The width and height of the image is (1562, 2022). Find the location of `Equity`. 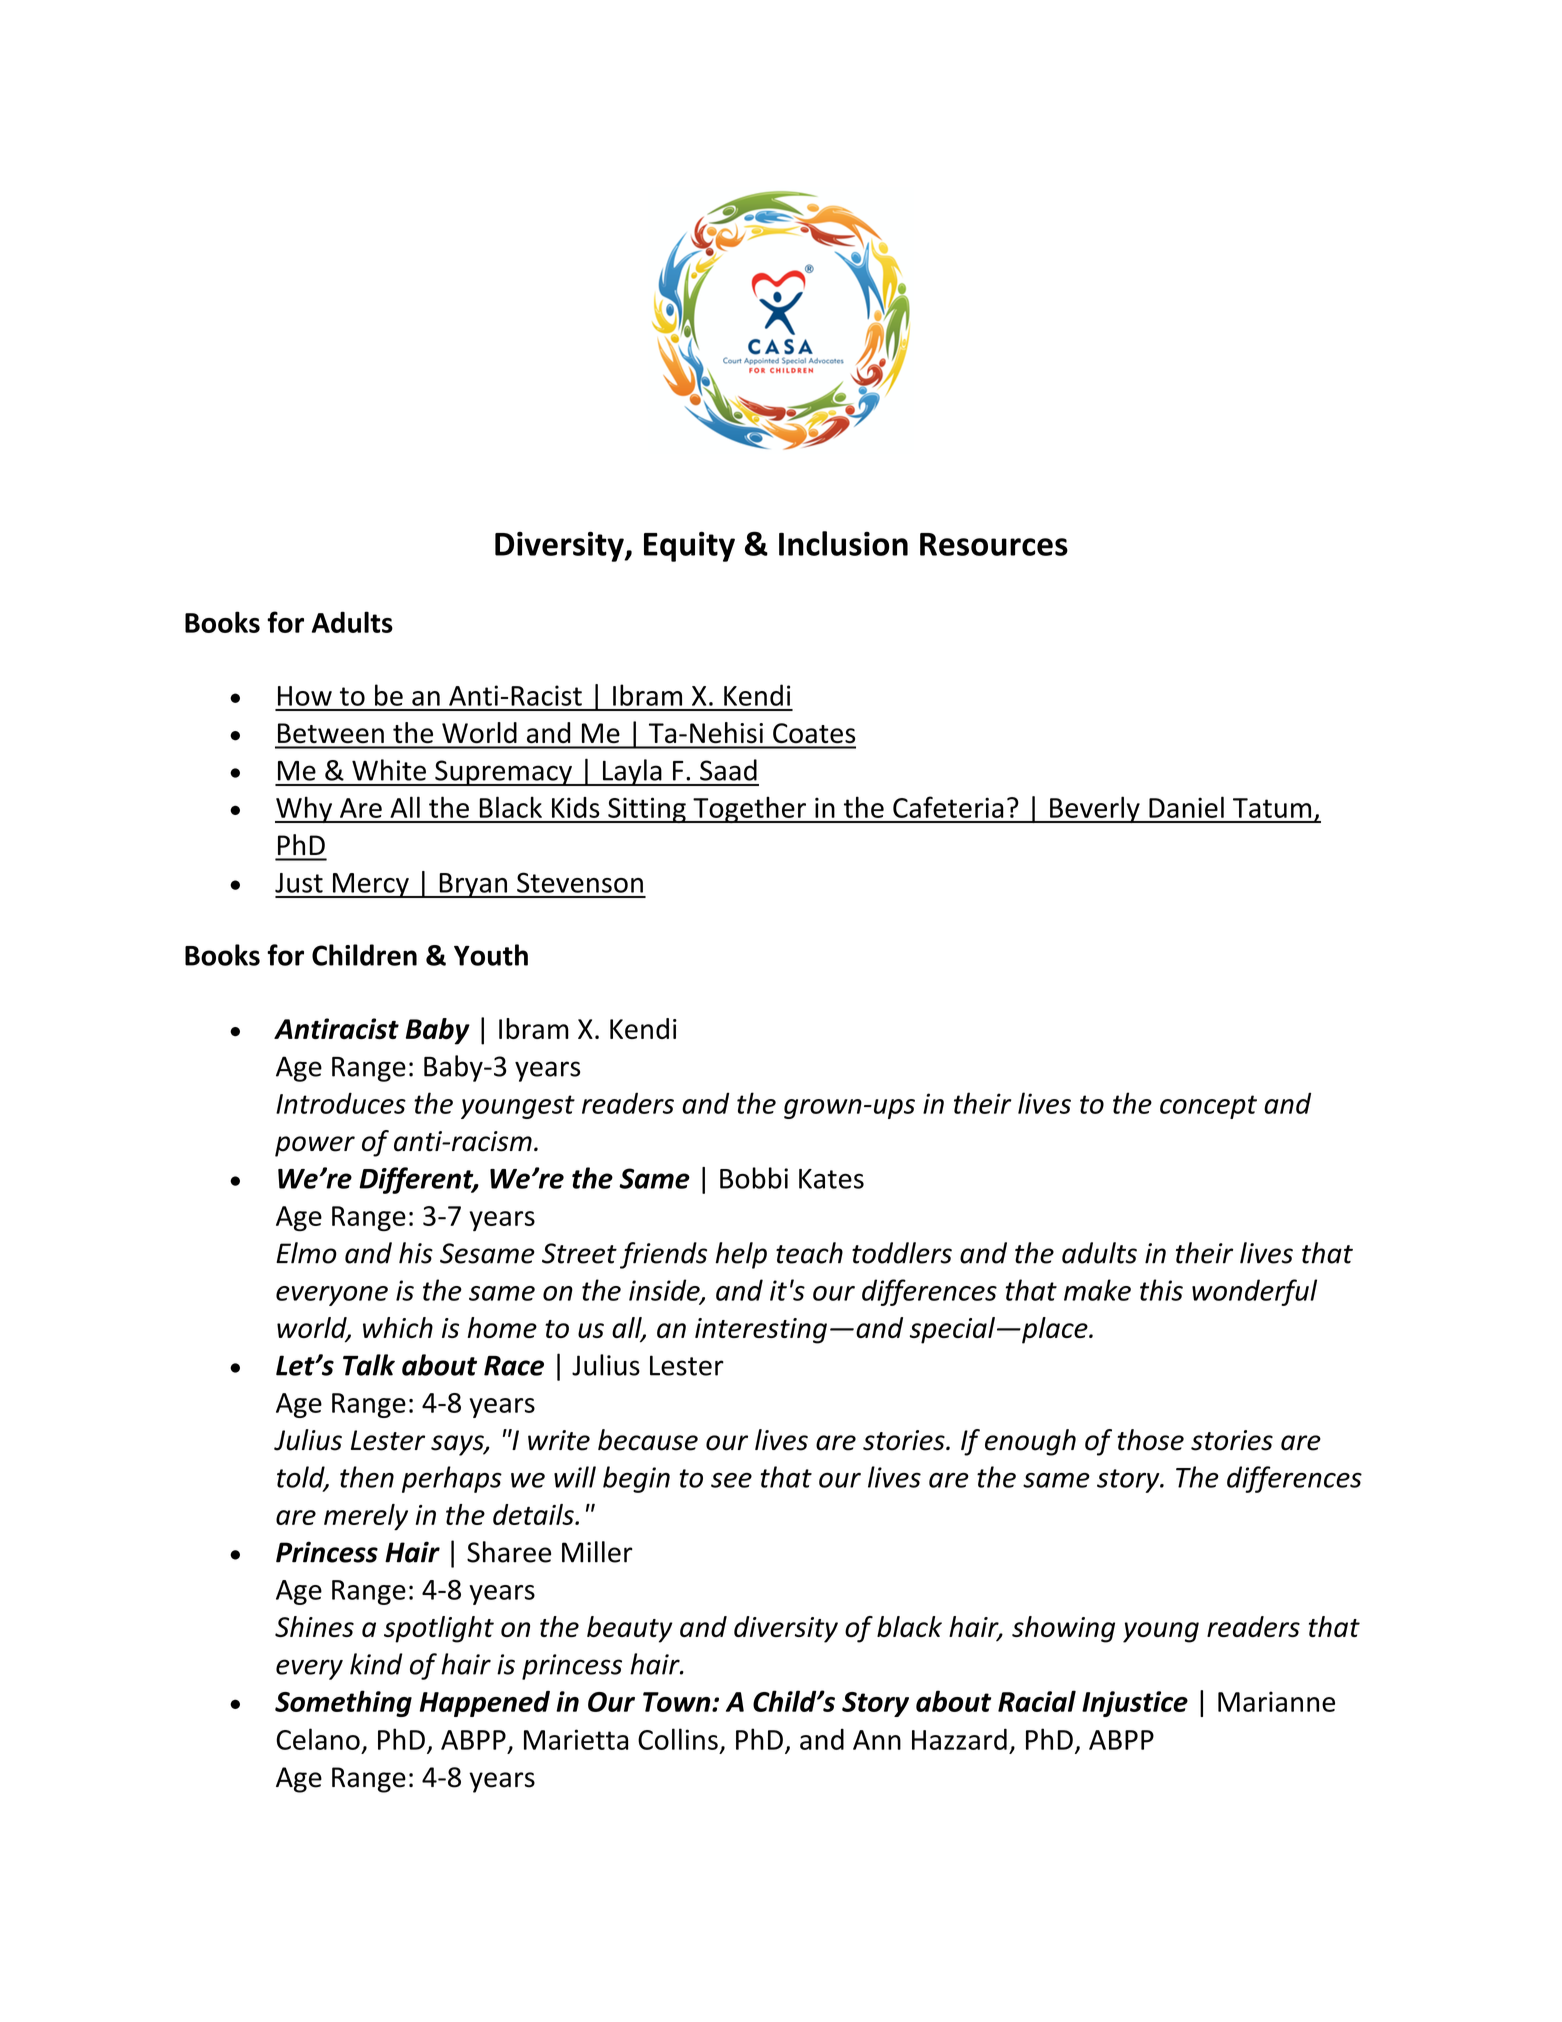

Equity is located at coordinates (689, 546).
